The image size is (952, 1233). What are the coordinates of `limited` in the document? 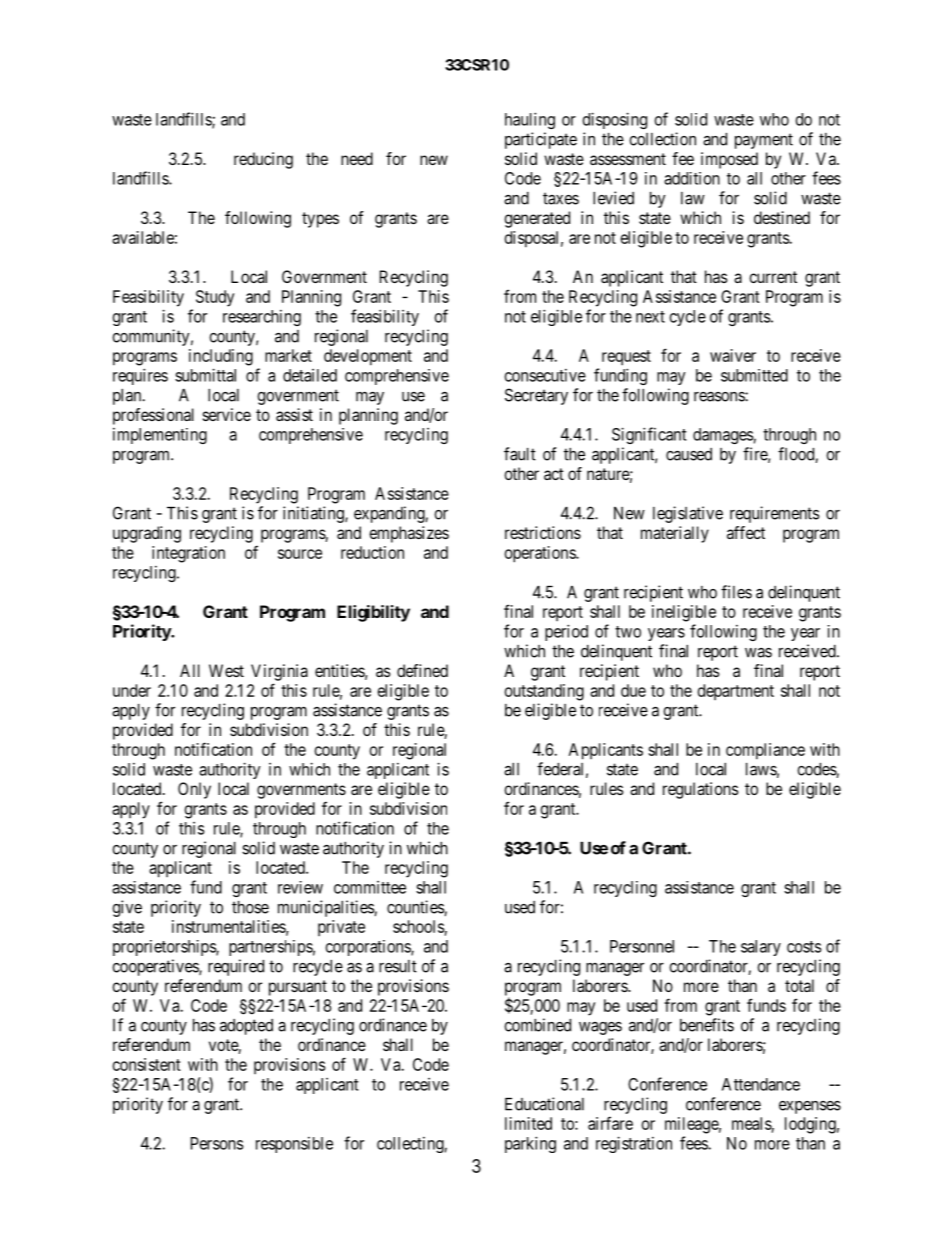 It's located at (528, 1123).
